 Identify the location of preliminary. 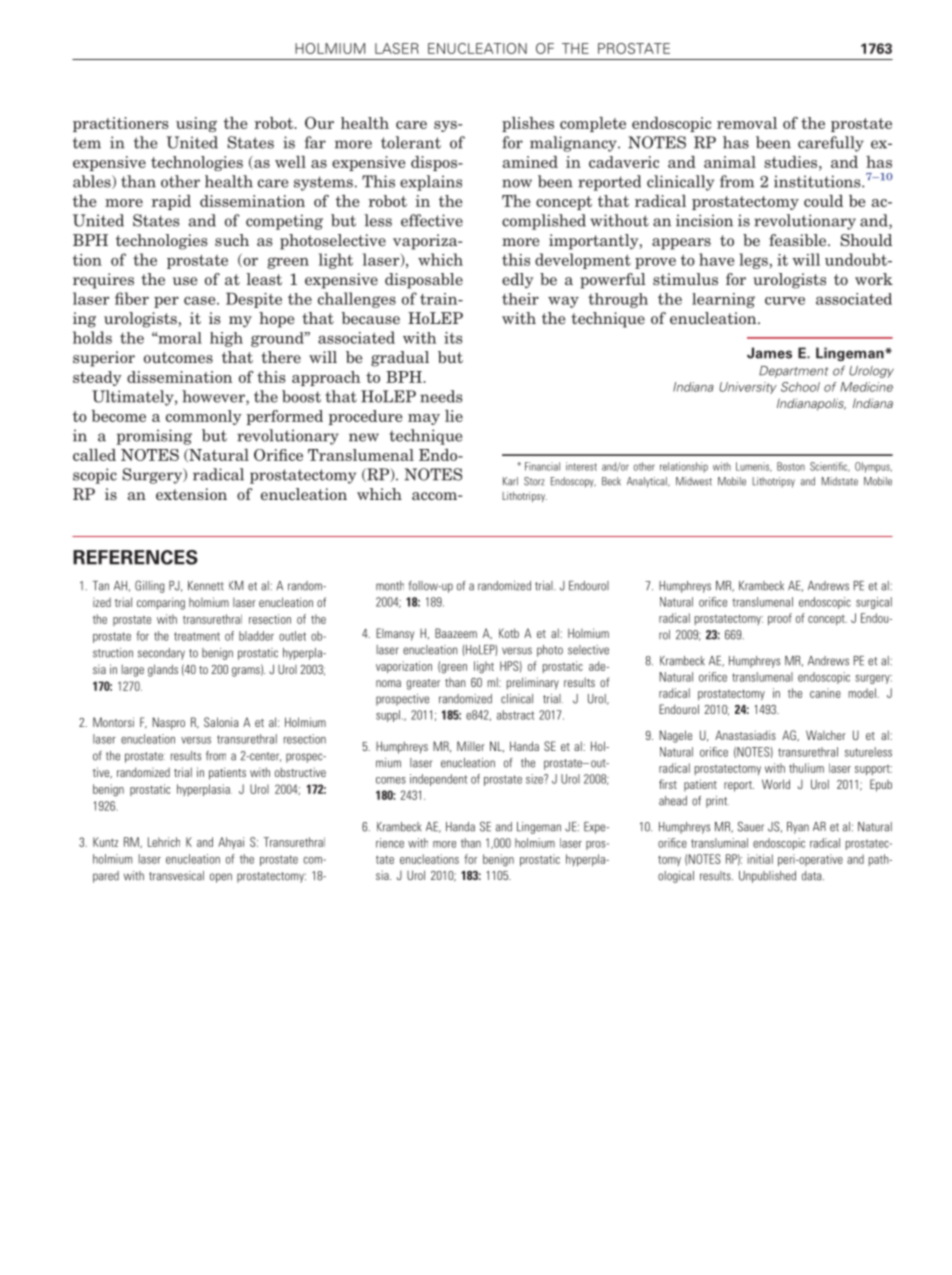
(533, 683).
